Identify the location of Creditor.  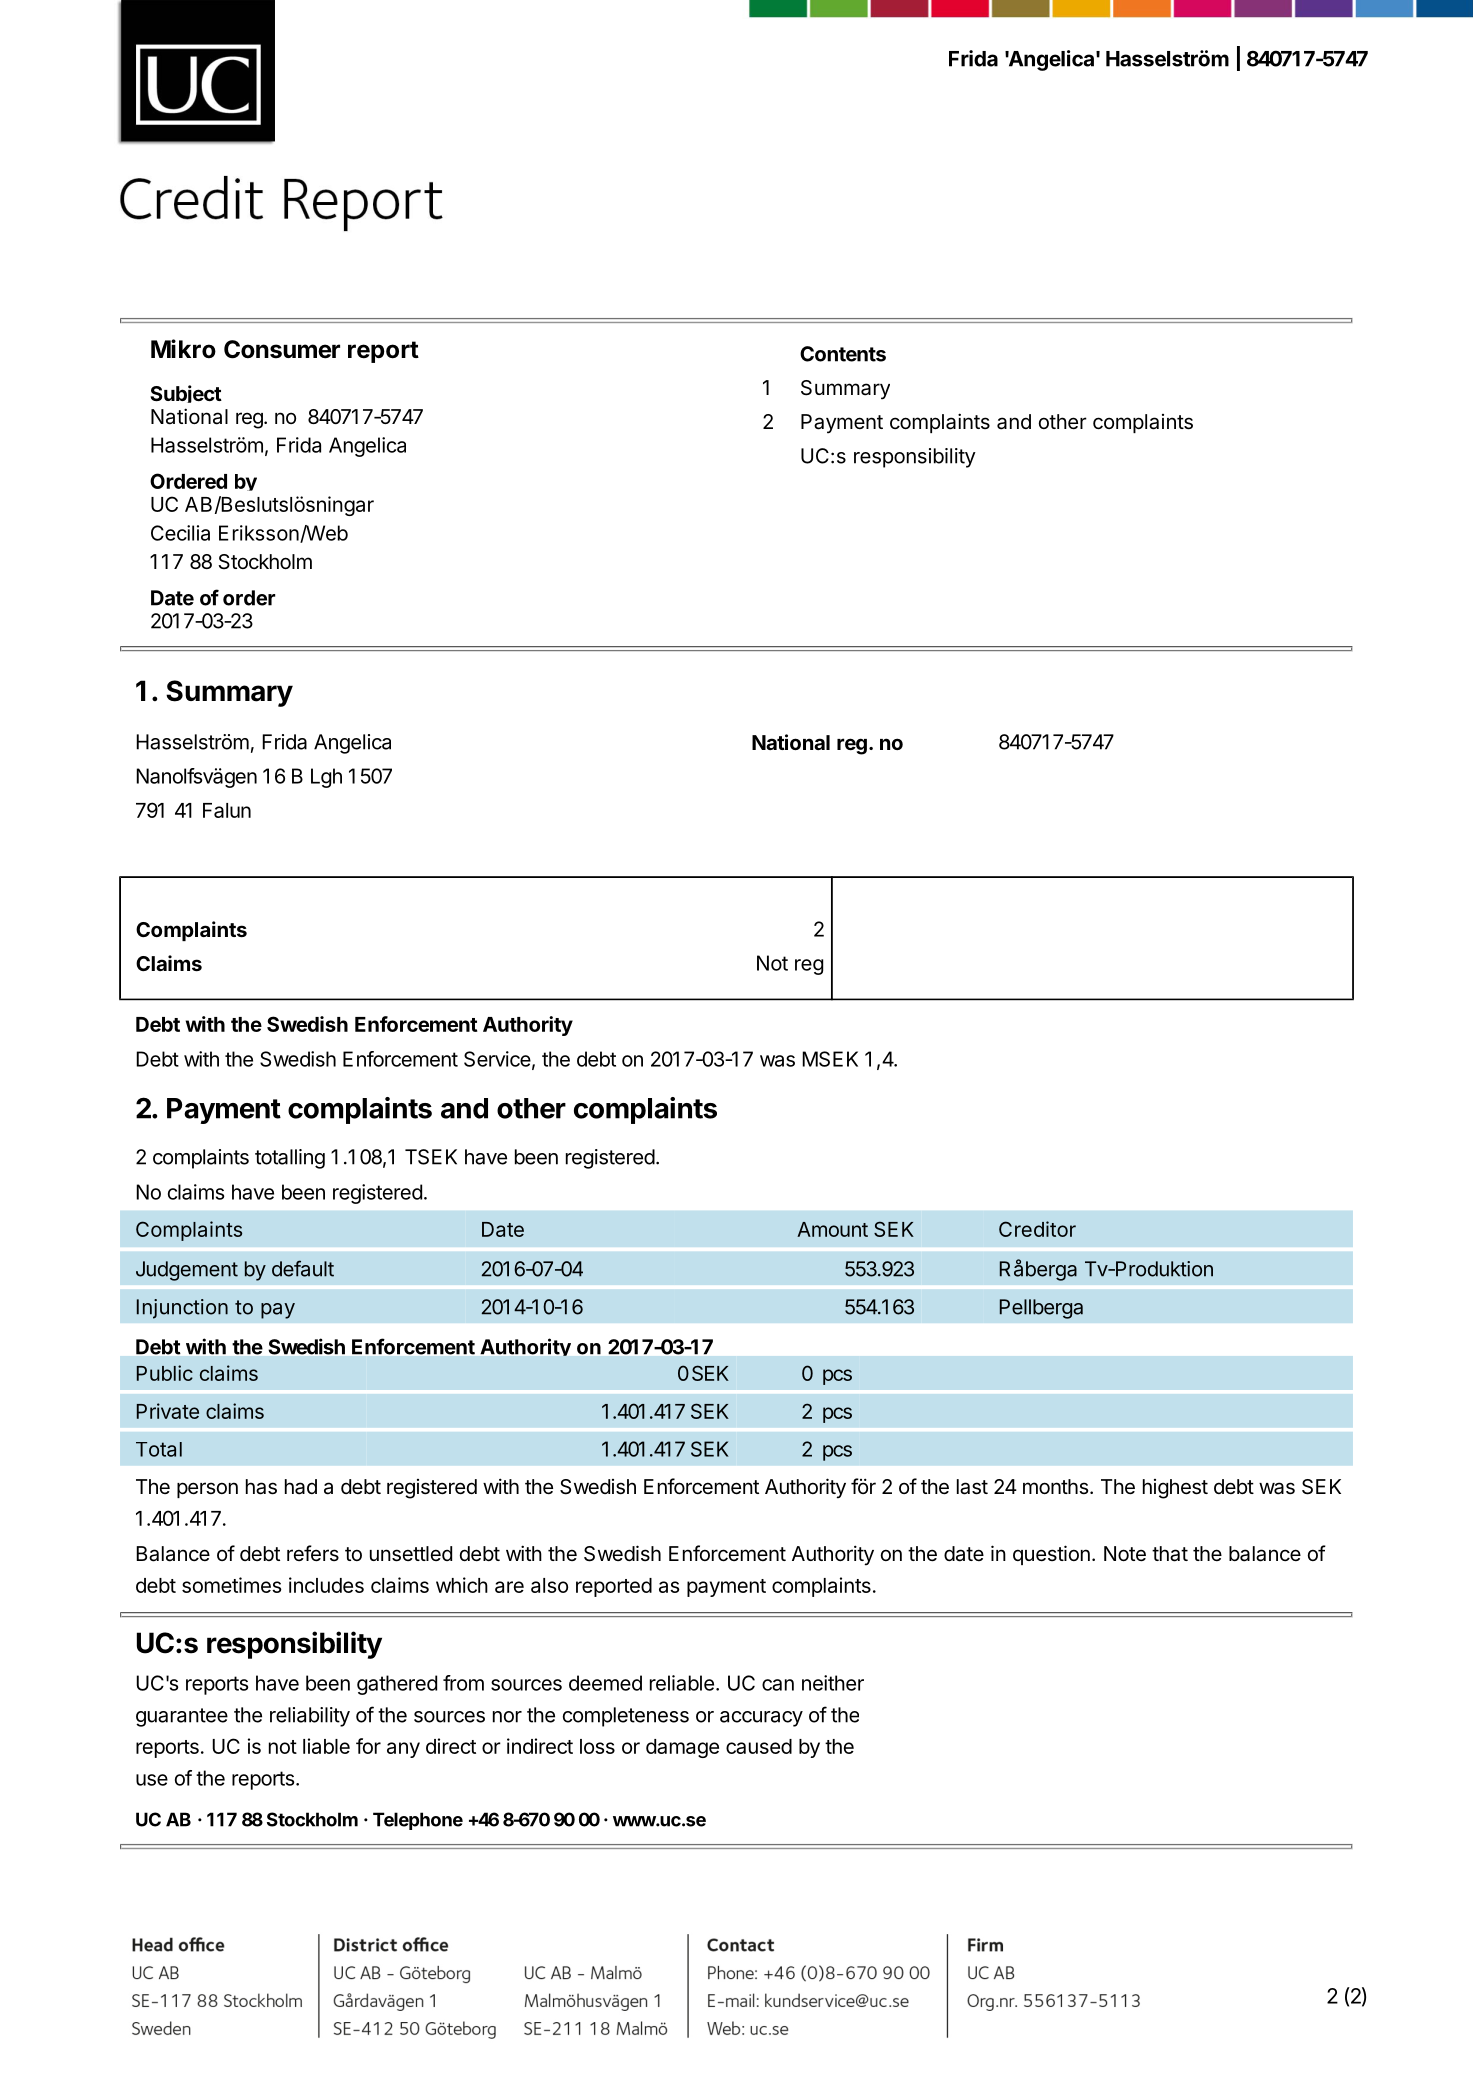
(1037, 1229).
